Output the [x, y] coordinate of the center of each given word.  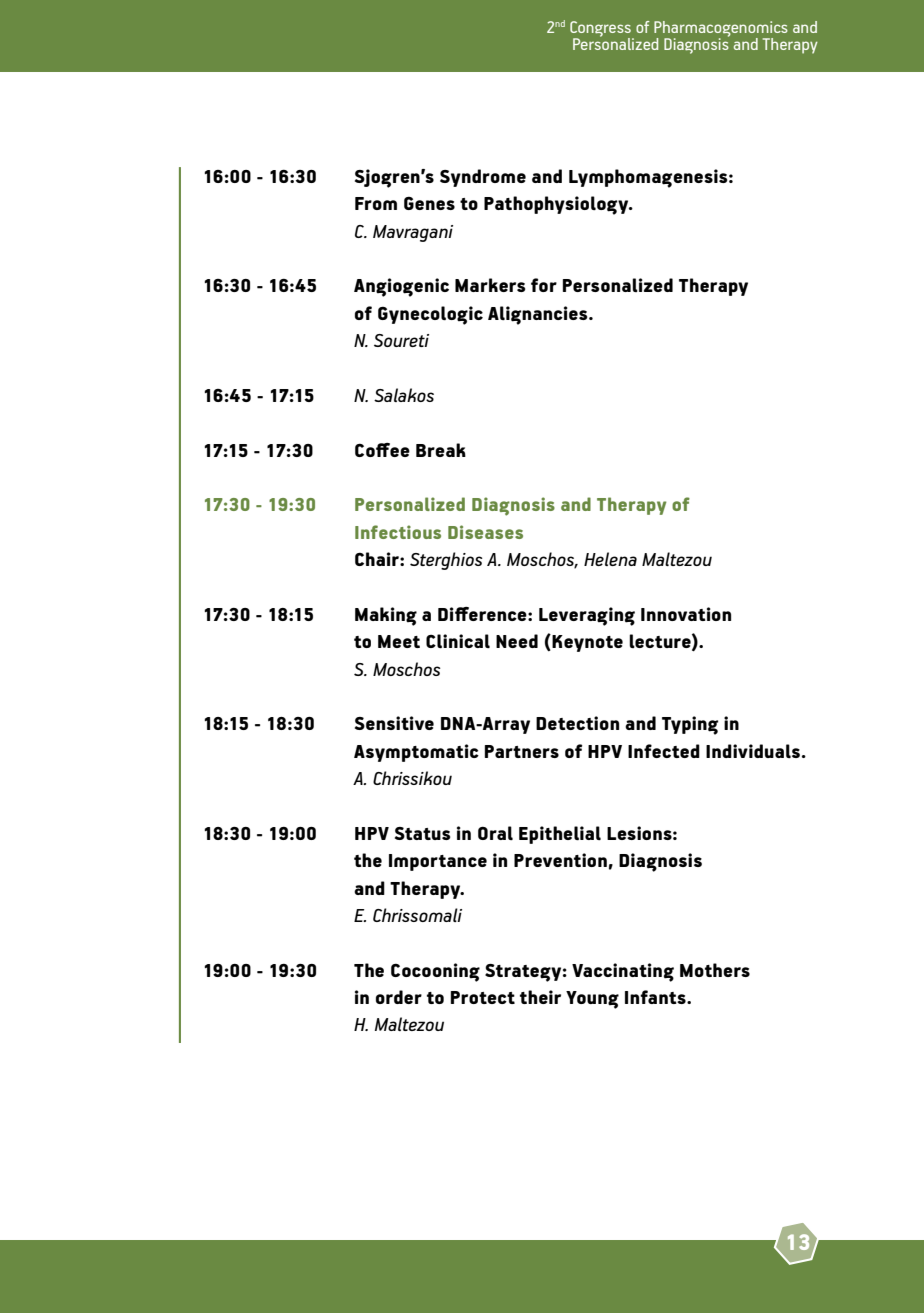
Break [441, 450]
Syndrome [483, 178]
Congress [602, 30]
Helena [610, 559]
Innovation [686, 614]
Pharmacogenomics [721, 30]
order [399, 997]
